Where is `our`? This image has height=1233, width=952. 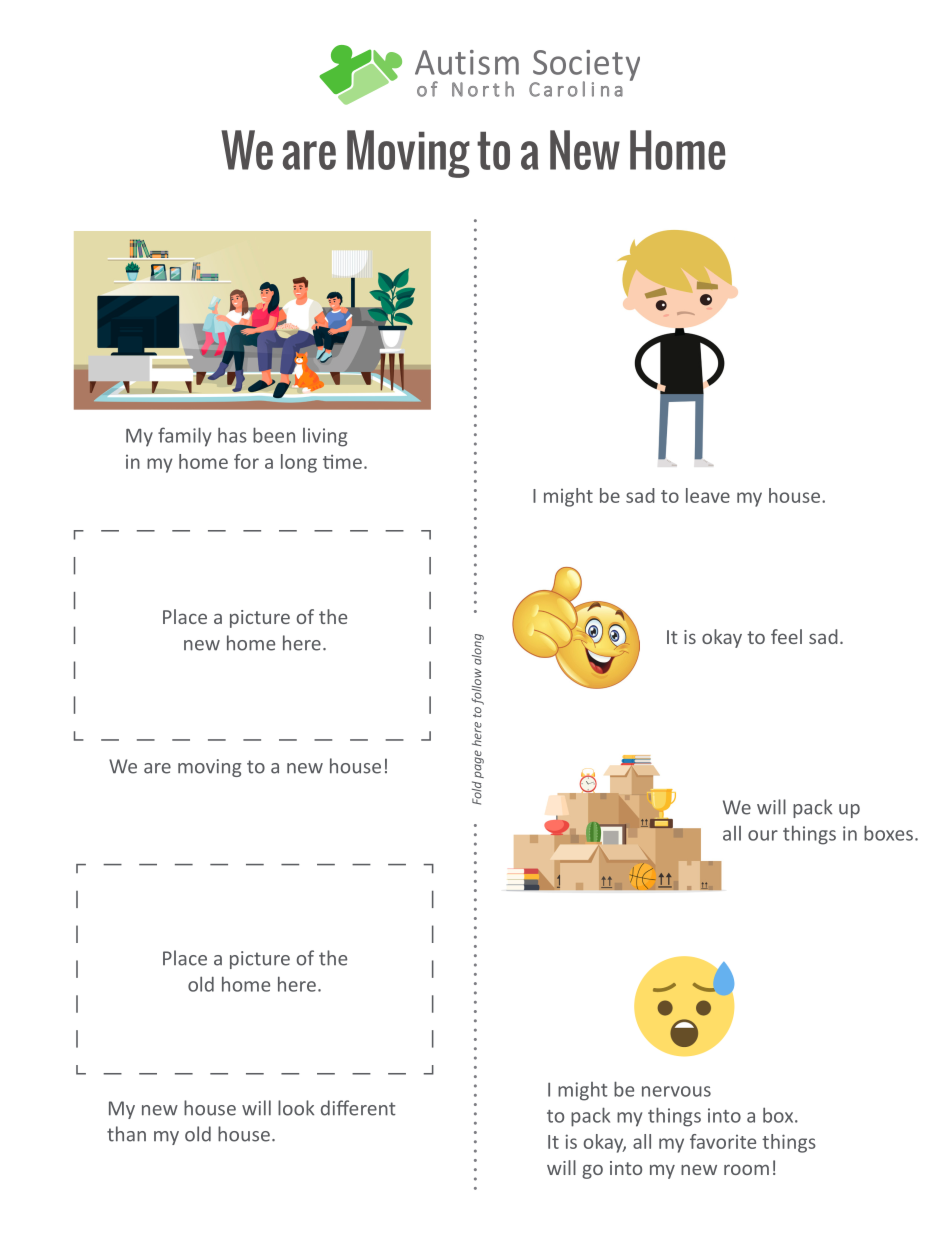 our is located at coordinates (763, 835).
